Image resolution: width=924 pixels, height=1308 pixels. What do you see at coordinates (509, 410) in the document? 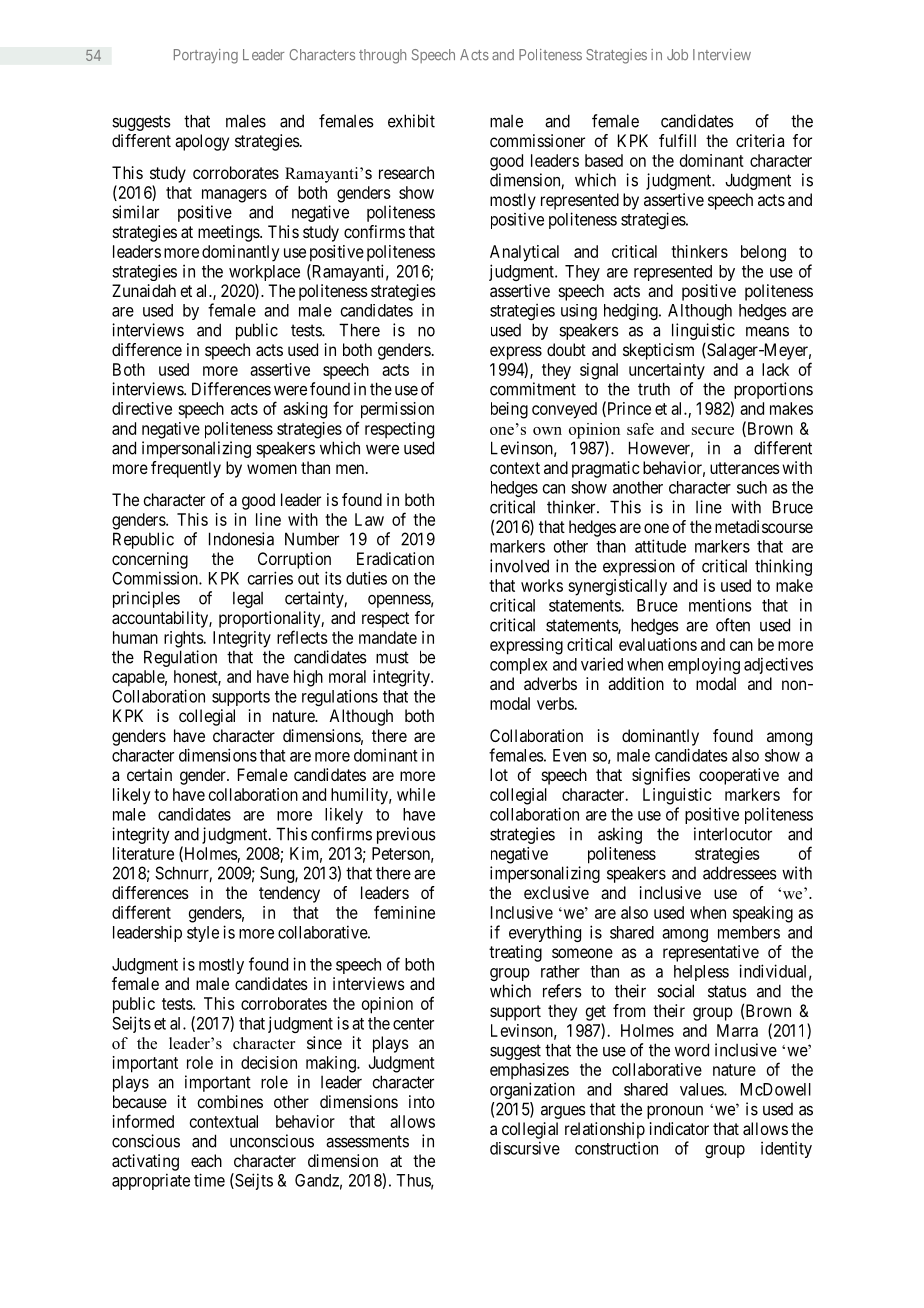
I see `being` at bounding box center [509, 410].
